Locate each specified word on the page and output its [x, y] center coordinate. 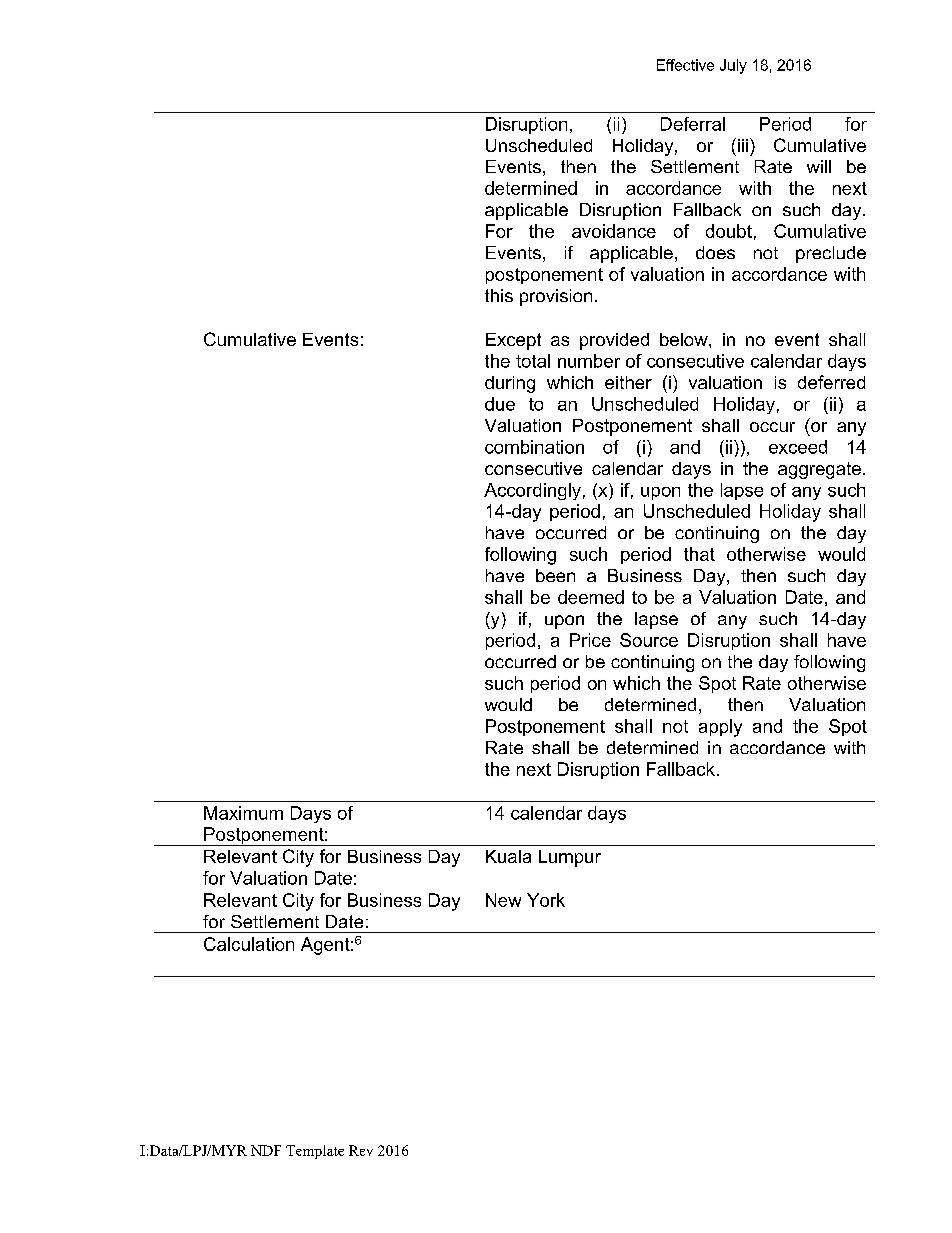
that [699, 554]
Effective [685, 65]
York [546, 900]
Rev [361, 1150]
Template [315, 1152]
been [555, 575]
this [499, 295]
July [733, 66]
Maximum [243, 813]
